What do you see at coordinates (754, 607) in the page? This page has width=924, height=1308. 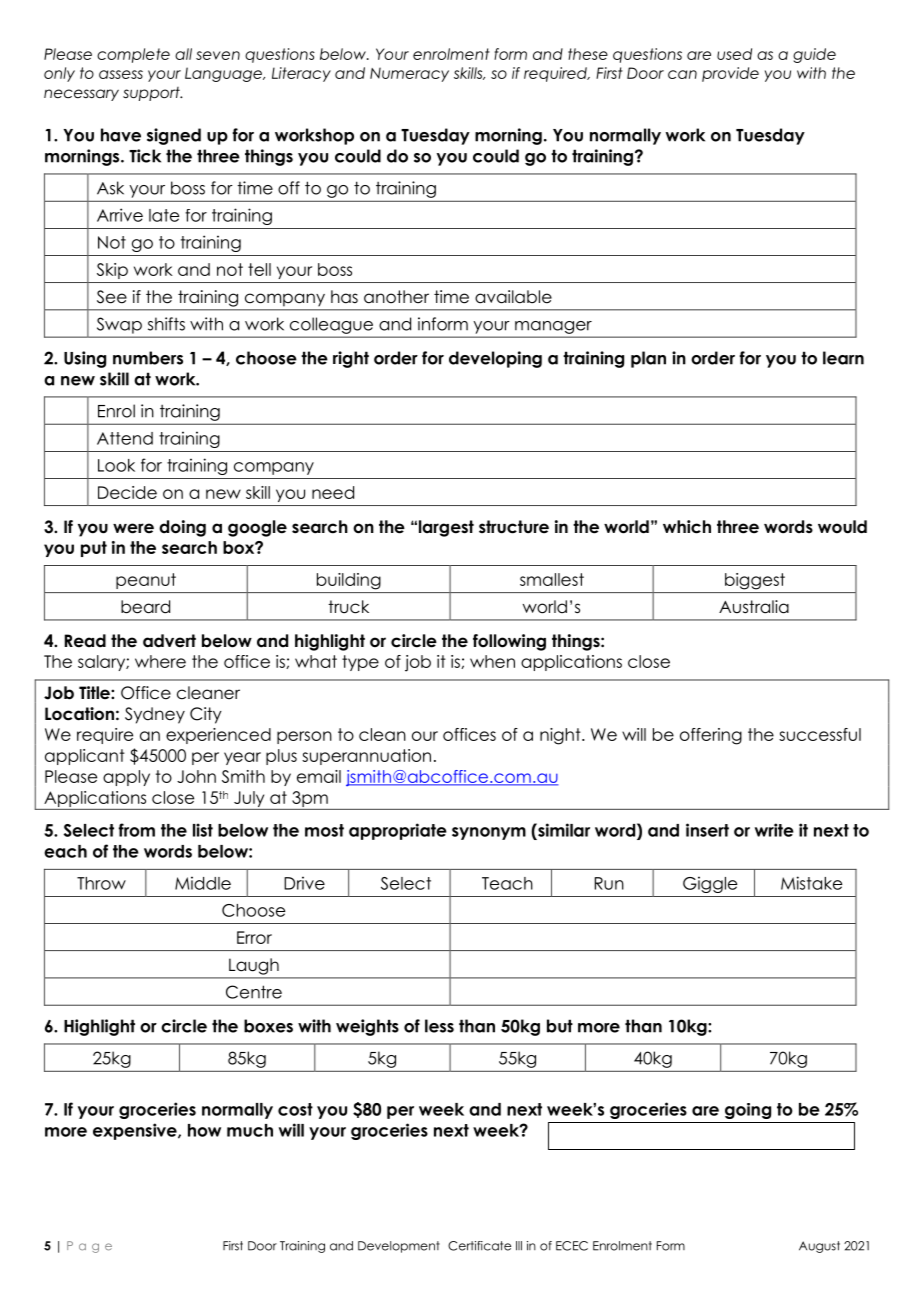 I see `Australia` at bounding box center [754, 607].
